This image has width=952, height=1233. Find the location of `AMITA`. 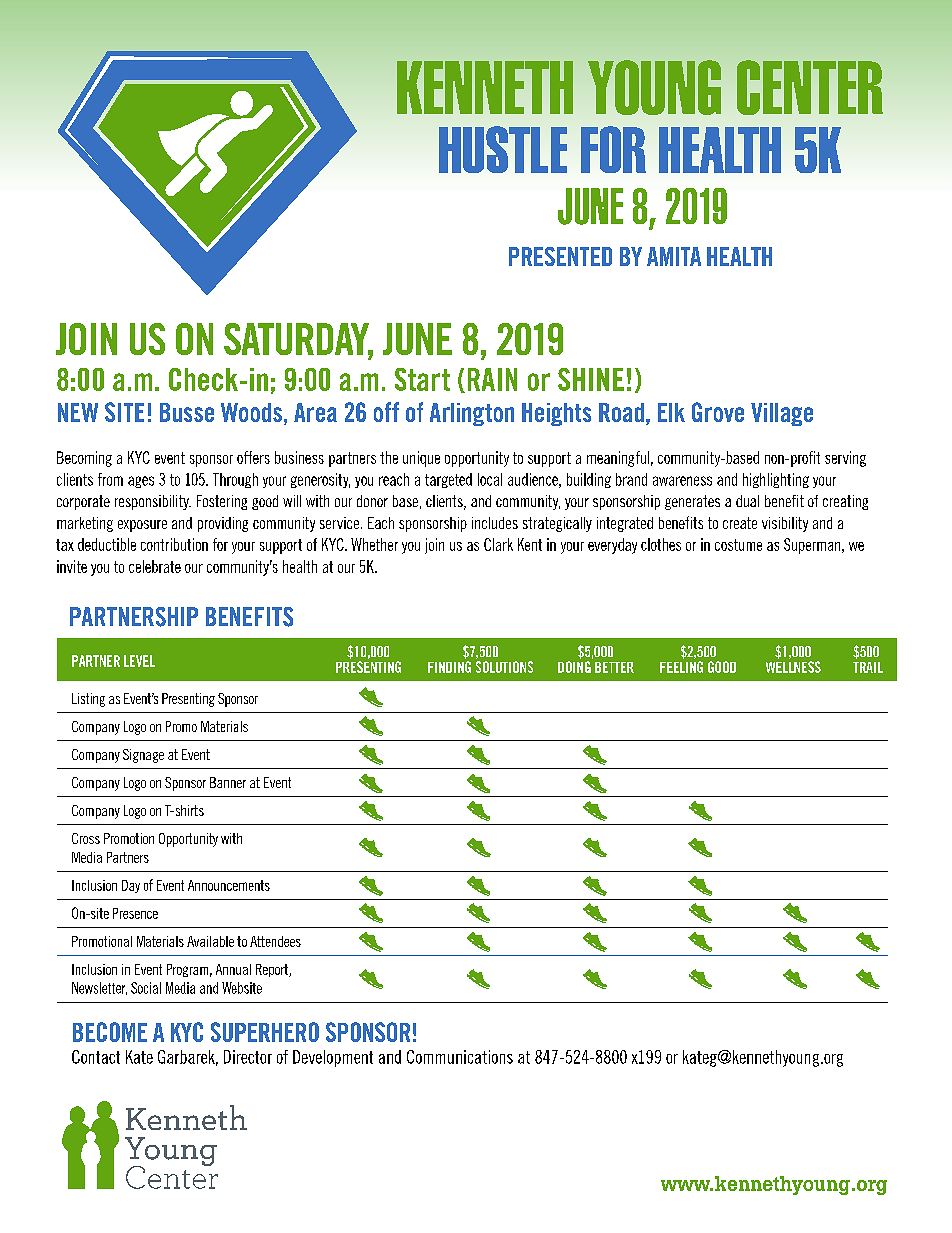

AMITA is located at coordinates (674, 256).
